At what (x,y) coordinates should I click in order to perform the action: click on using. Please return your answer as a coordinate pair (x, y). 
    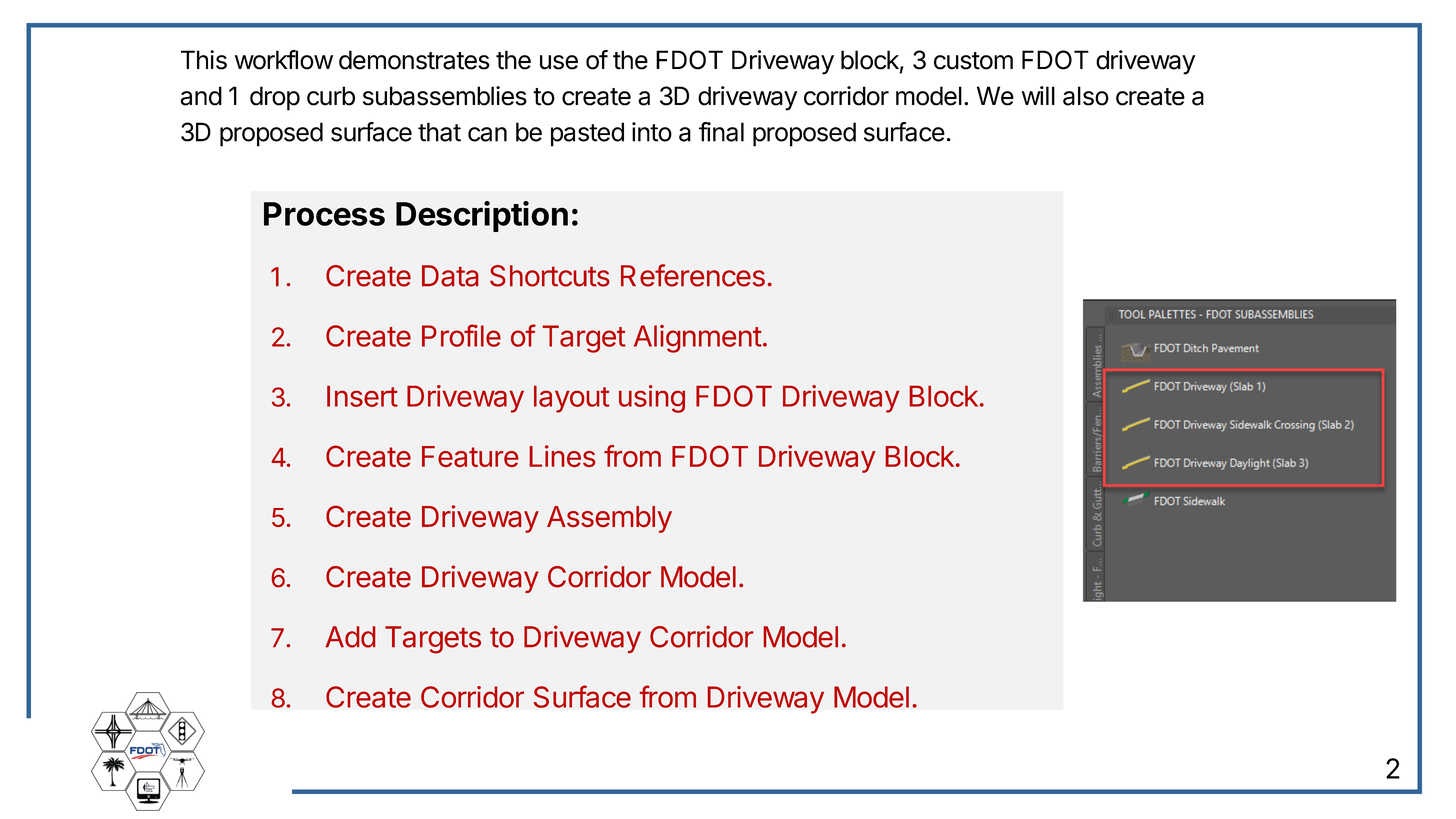
    Looking at the image, I should click on (652, 399).
